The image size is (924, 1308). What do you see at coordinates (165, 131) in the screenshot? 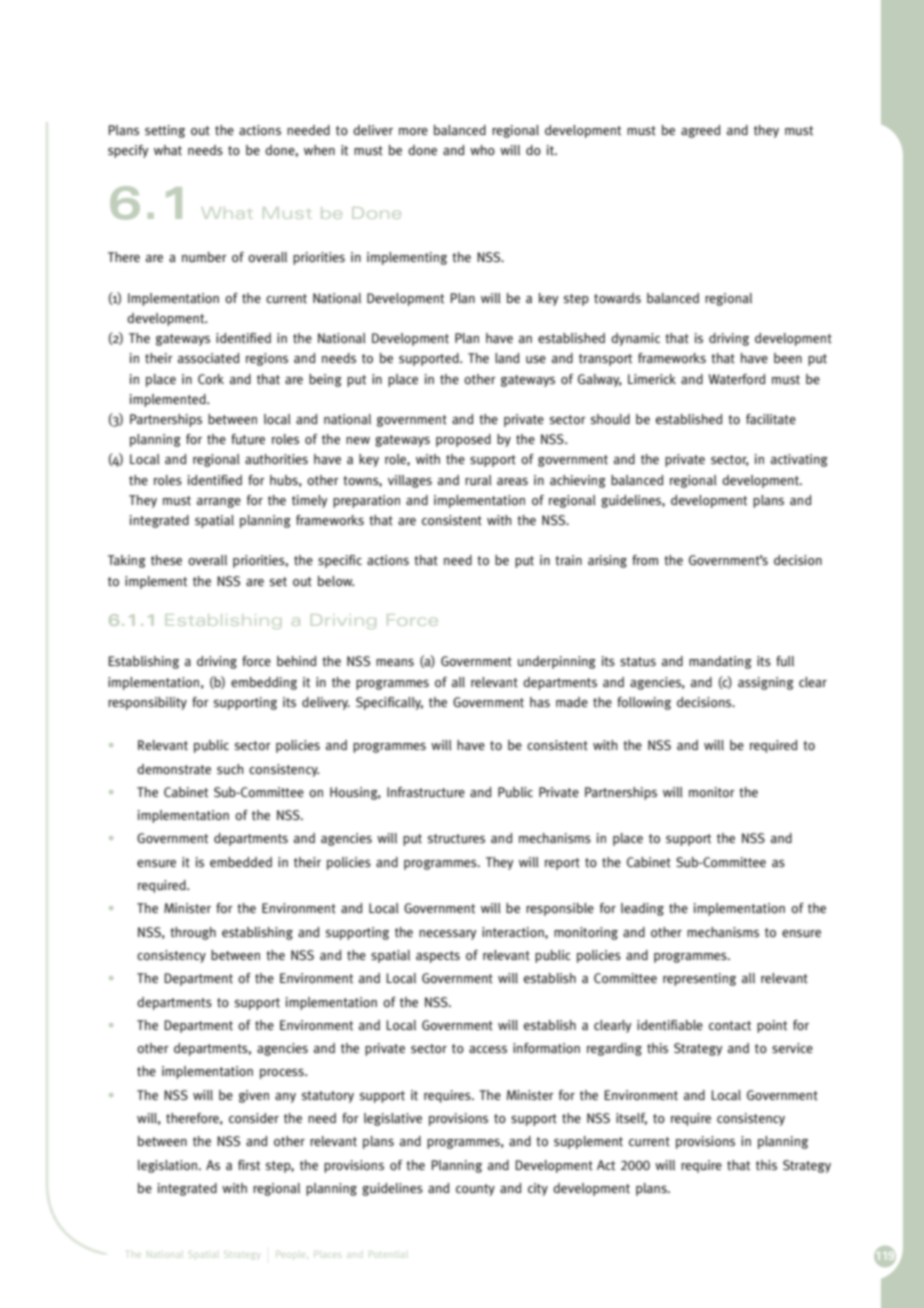
I see `setting` at bounding box center [165, 131].
